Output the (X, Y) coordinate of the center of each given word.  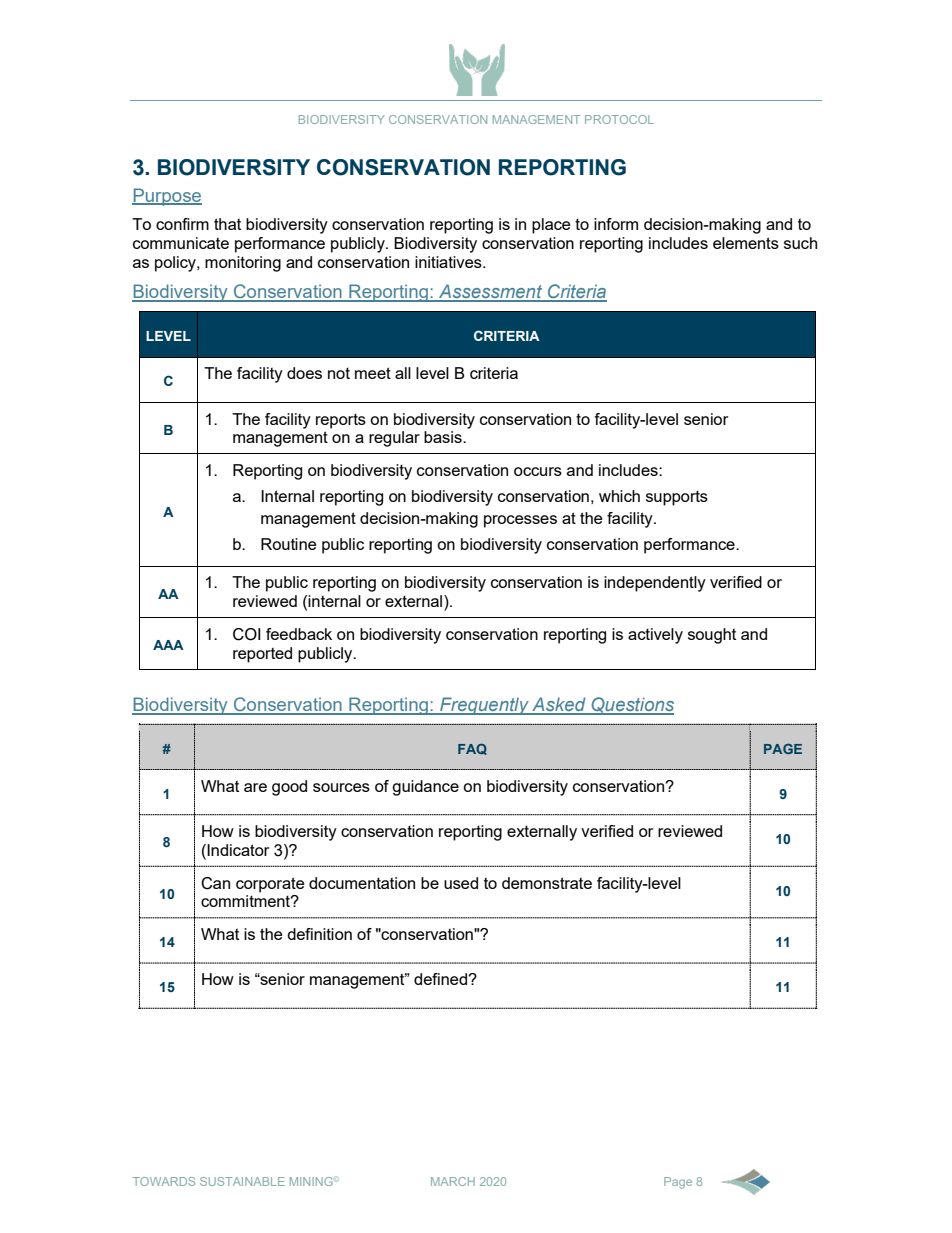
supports (677, 498)
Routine (289, 544)
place (551, 226)
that (227, 224)
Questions (631, 706)
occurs (538, 471)
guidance (425, 788)
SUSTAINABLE (242, 1181)
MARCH (453, 1181)
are (255, 787)
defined (441, 979)
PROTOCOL (619, 119)
